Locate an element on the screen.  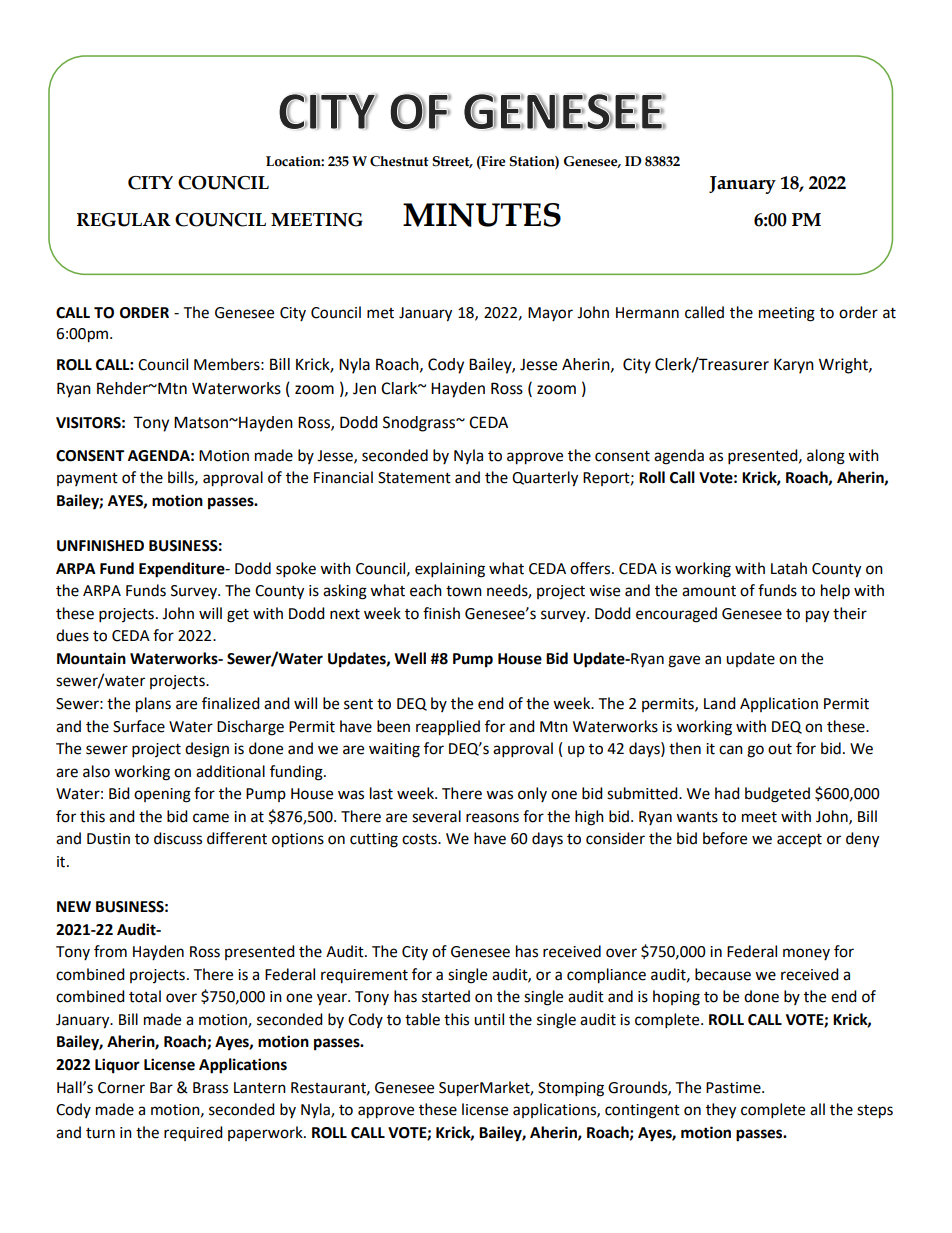
money is located at coordinates (806, 954).
